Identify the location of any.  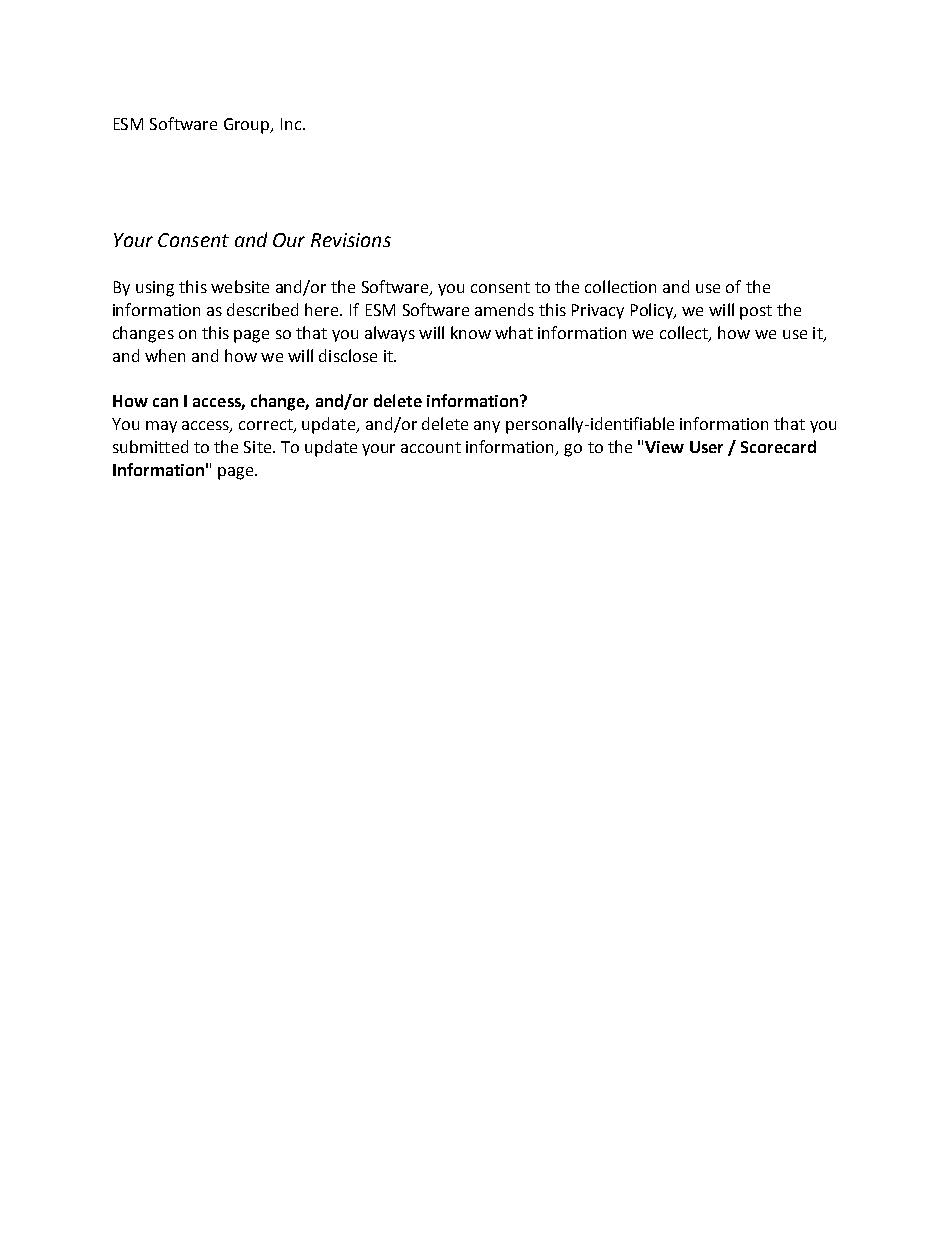
(487, 427).
